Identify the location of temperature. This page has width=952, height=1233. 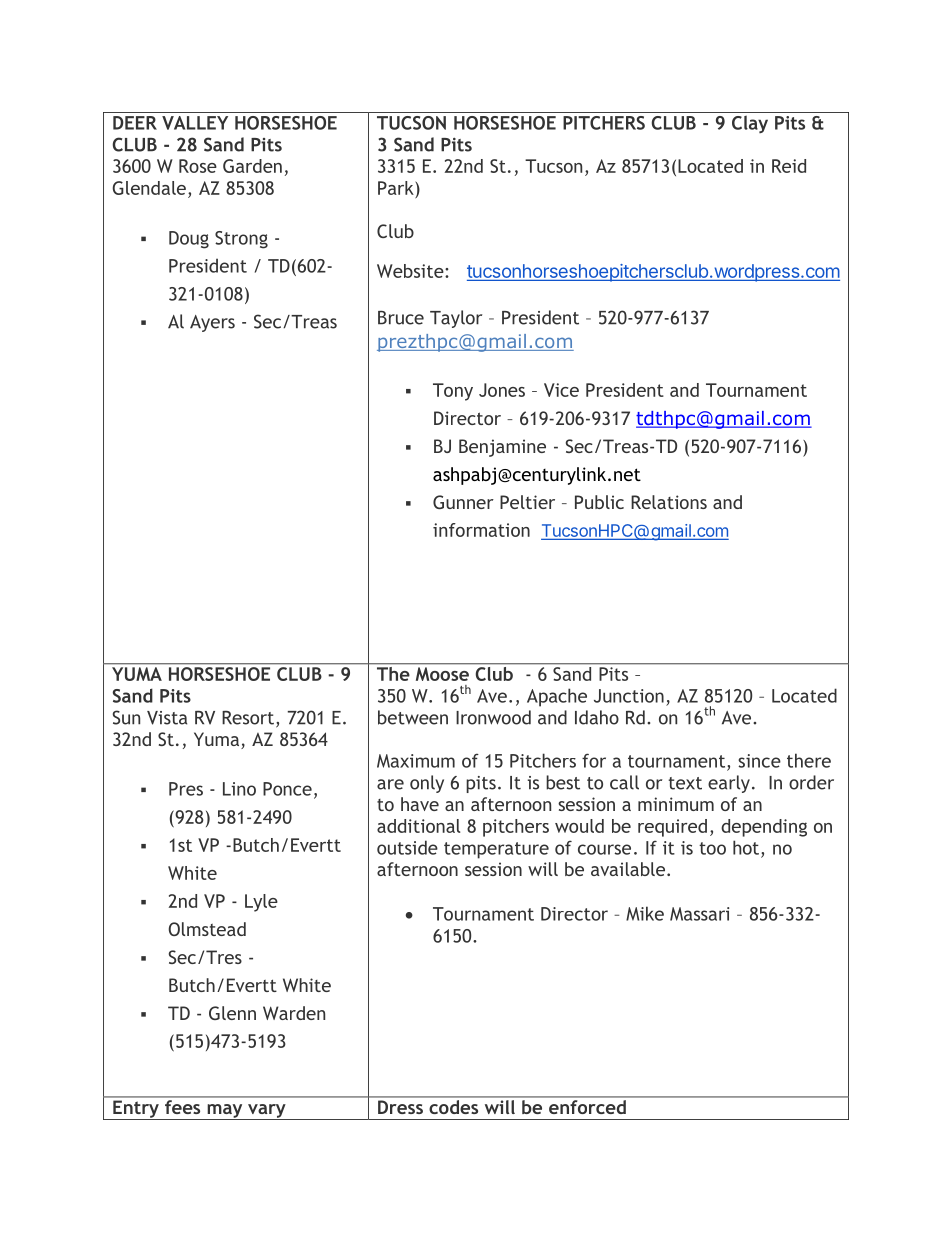
(496, 850).
